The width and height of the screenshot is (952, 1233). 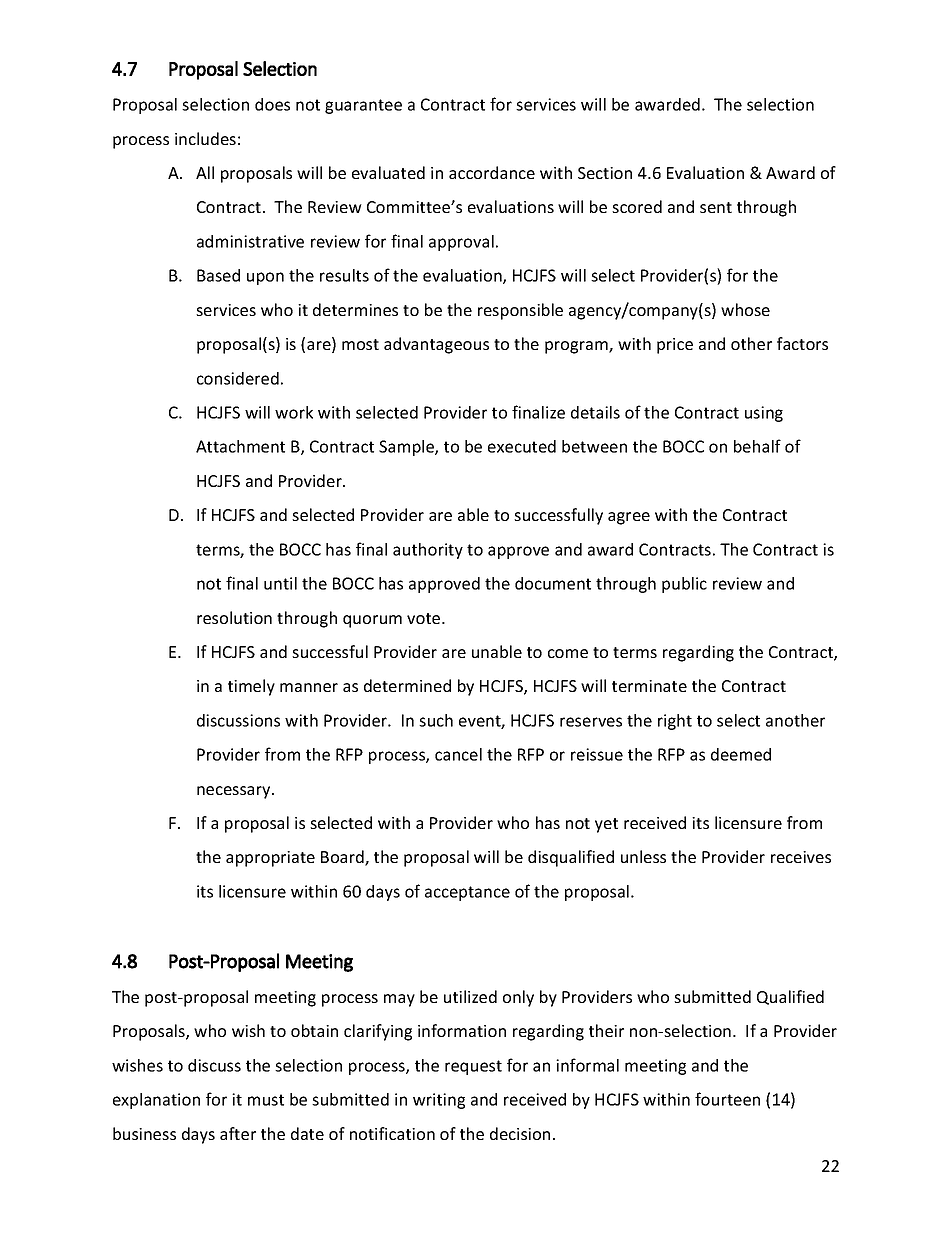 What do you see at coordinates (425, 618) in the screenshot?
I see `vote` at bounding box center [425, 618].
